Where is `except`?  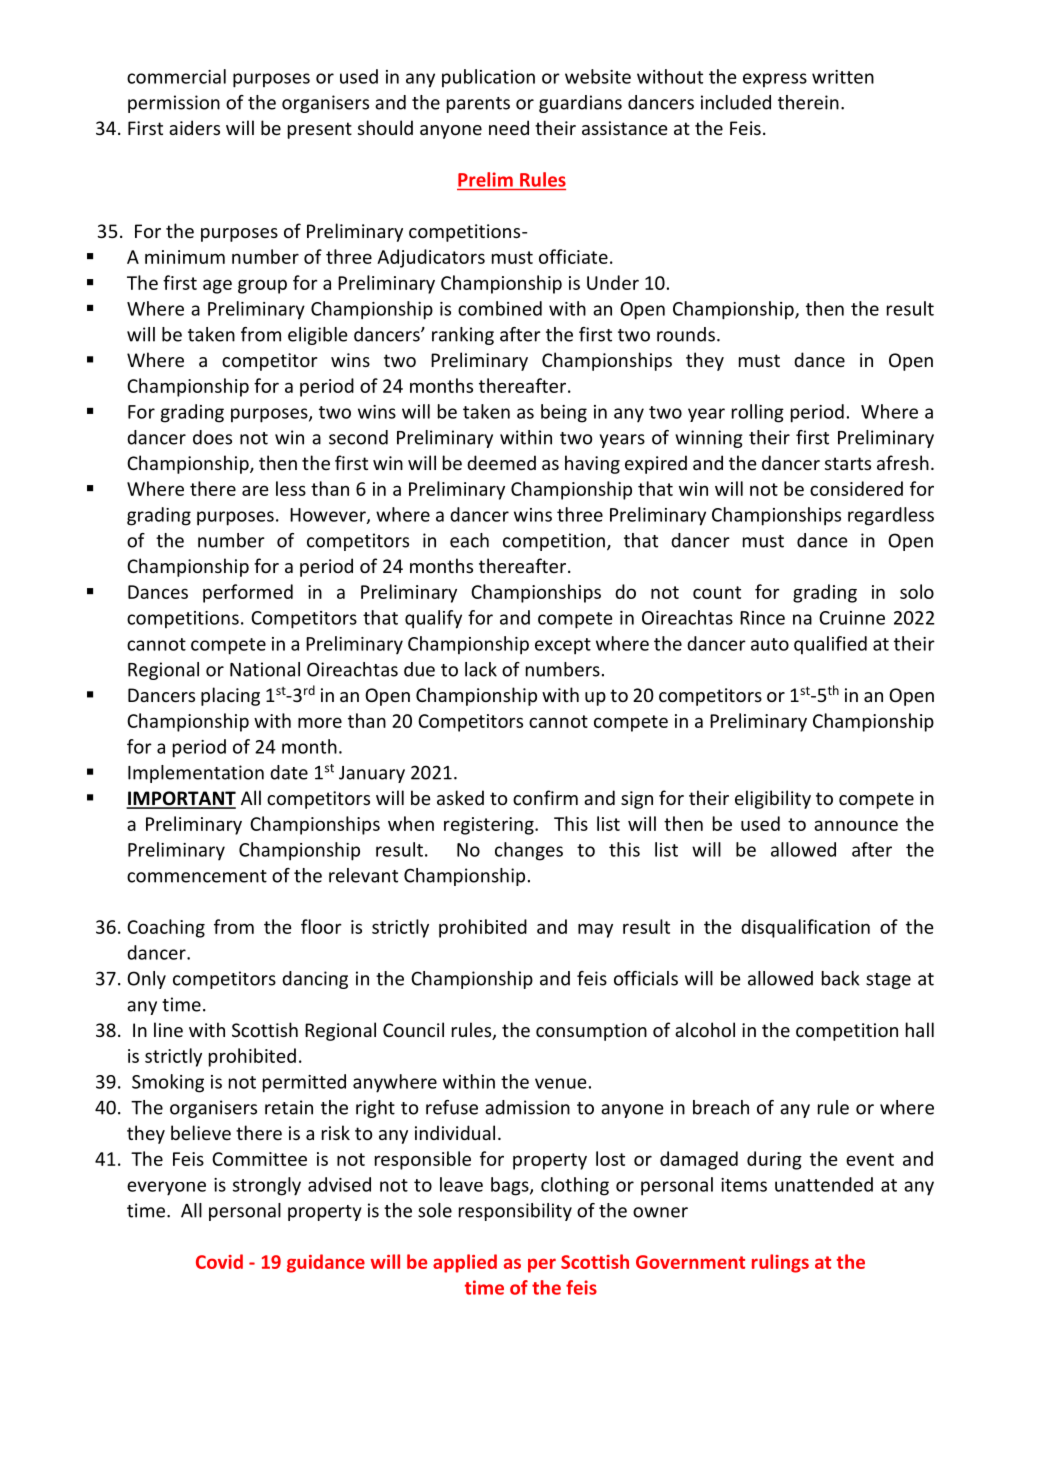
except is located at coordinates (563, 646).
